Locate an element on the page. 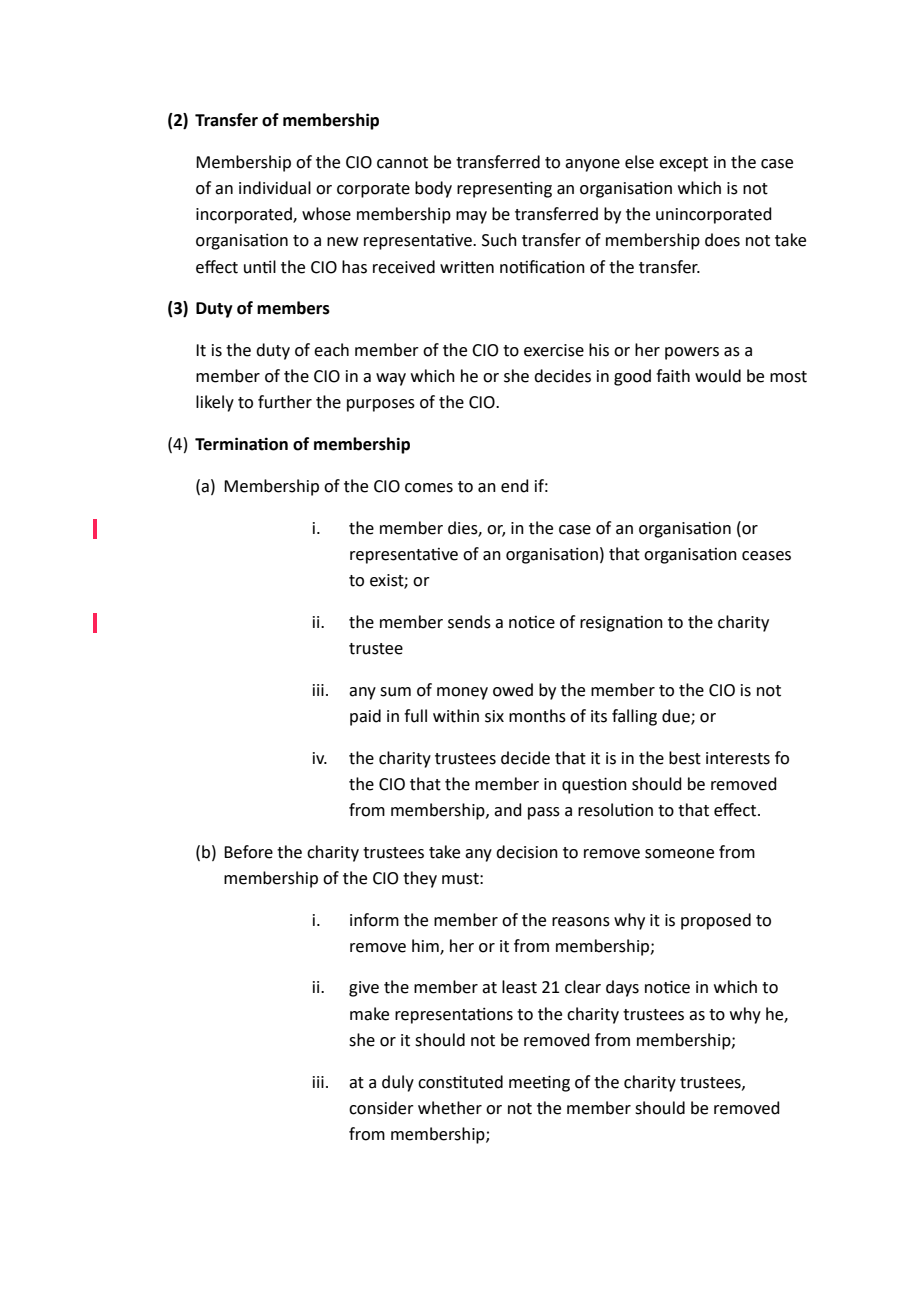 The image size is (924, 1308). paid is located at coordinates (365, 717).
